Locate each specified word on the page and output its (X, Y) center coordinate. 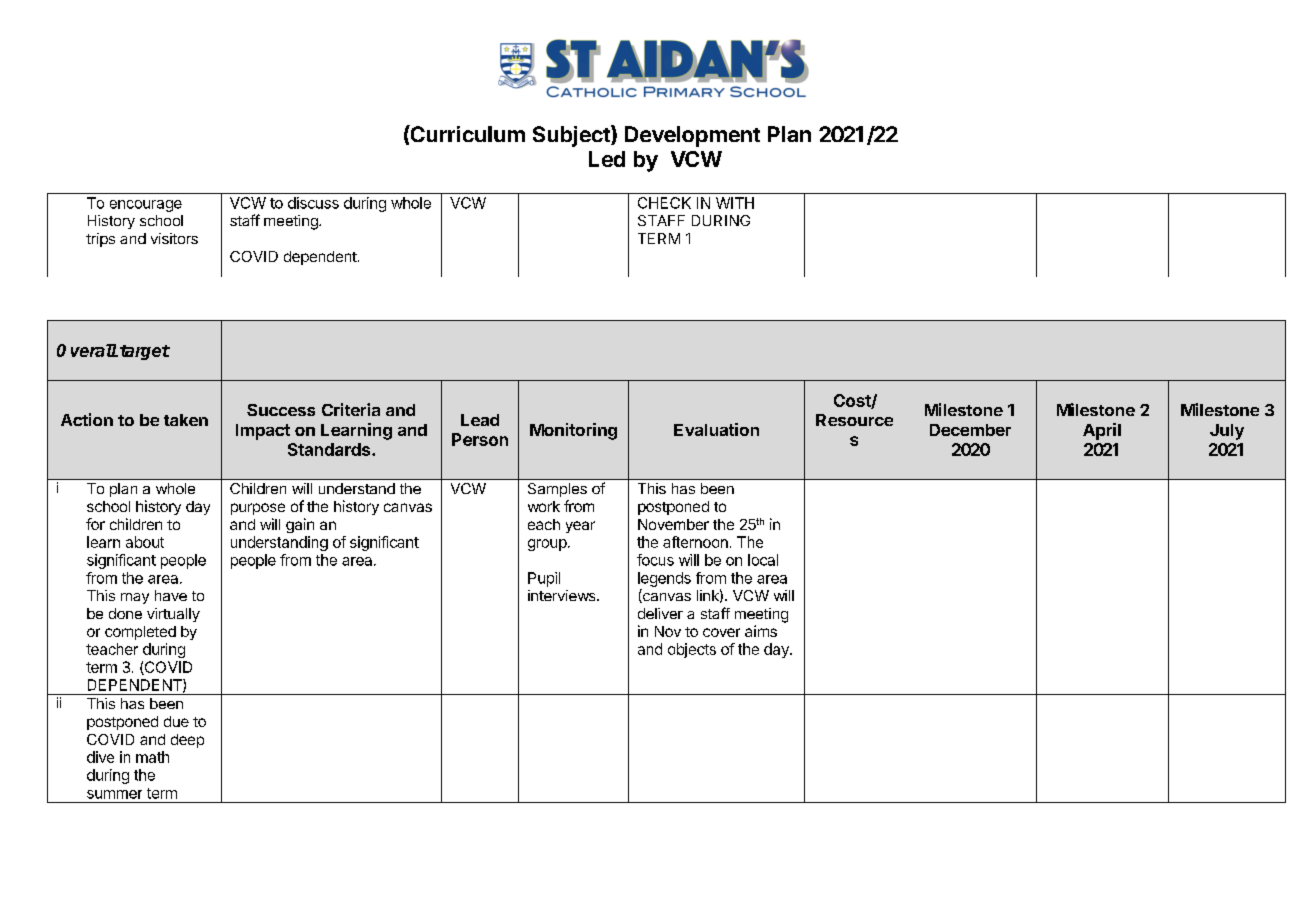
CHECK (664, 203)
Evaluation (716, 429)
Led (607, 159)
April (1102, 431)
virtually (173, 615)
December (970, 430)
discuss (313, 203)
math (152, 757)
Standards (329, 449)
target (145, 352)
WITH (735, 203)
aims (761, 631)
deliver (660, 613)
